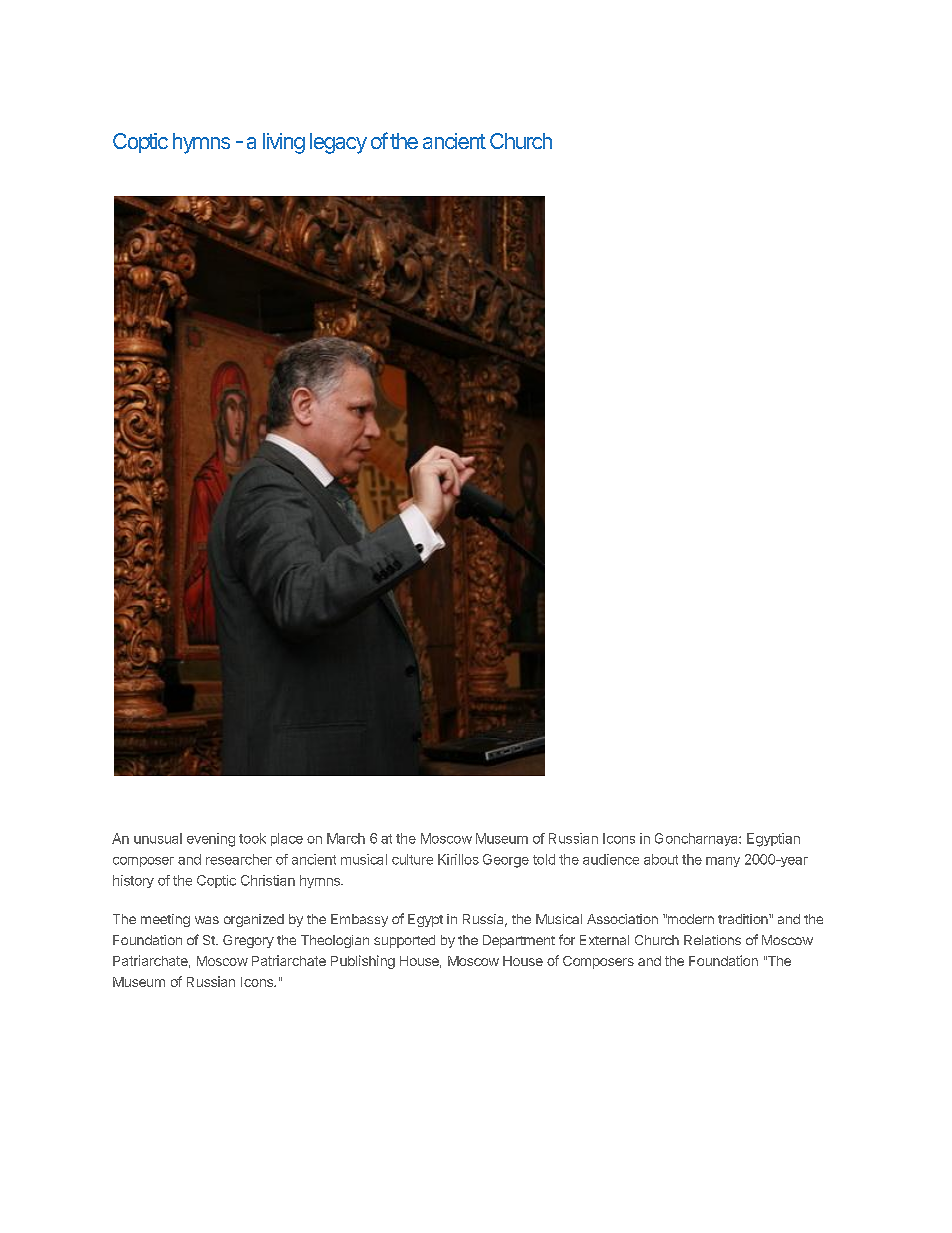  I want to click on culture, so click(412, 859).
